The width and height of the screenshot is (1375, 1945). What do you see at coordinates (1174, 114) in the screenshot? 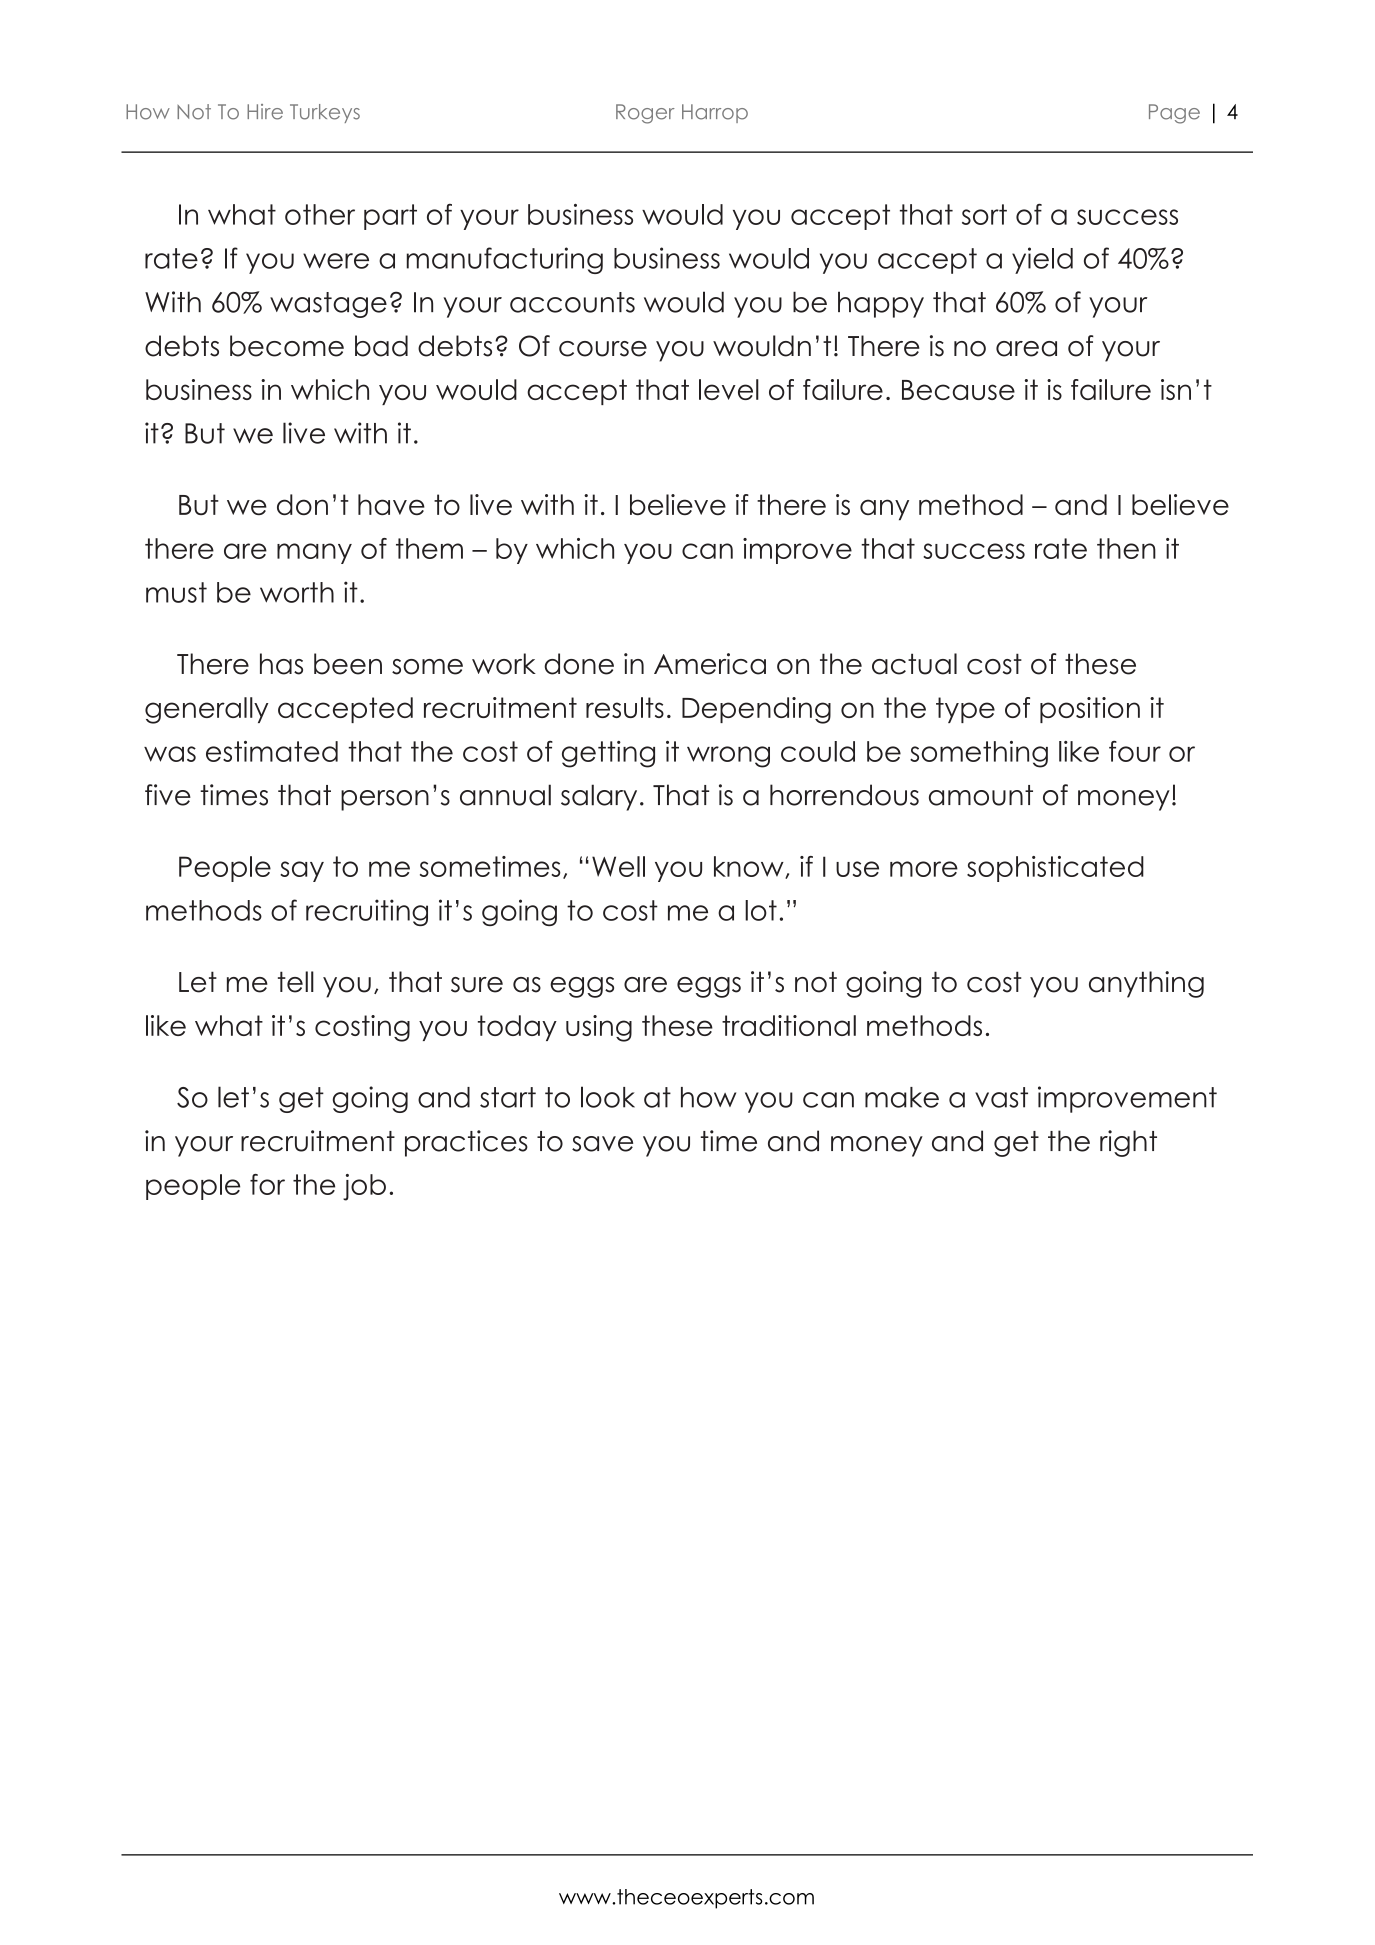
I see `Page` at bounding box center [1174, 114].
